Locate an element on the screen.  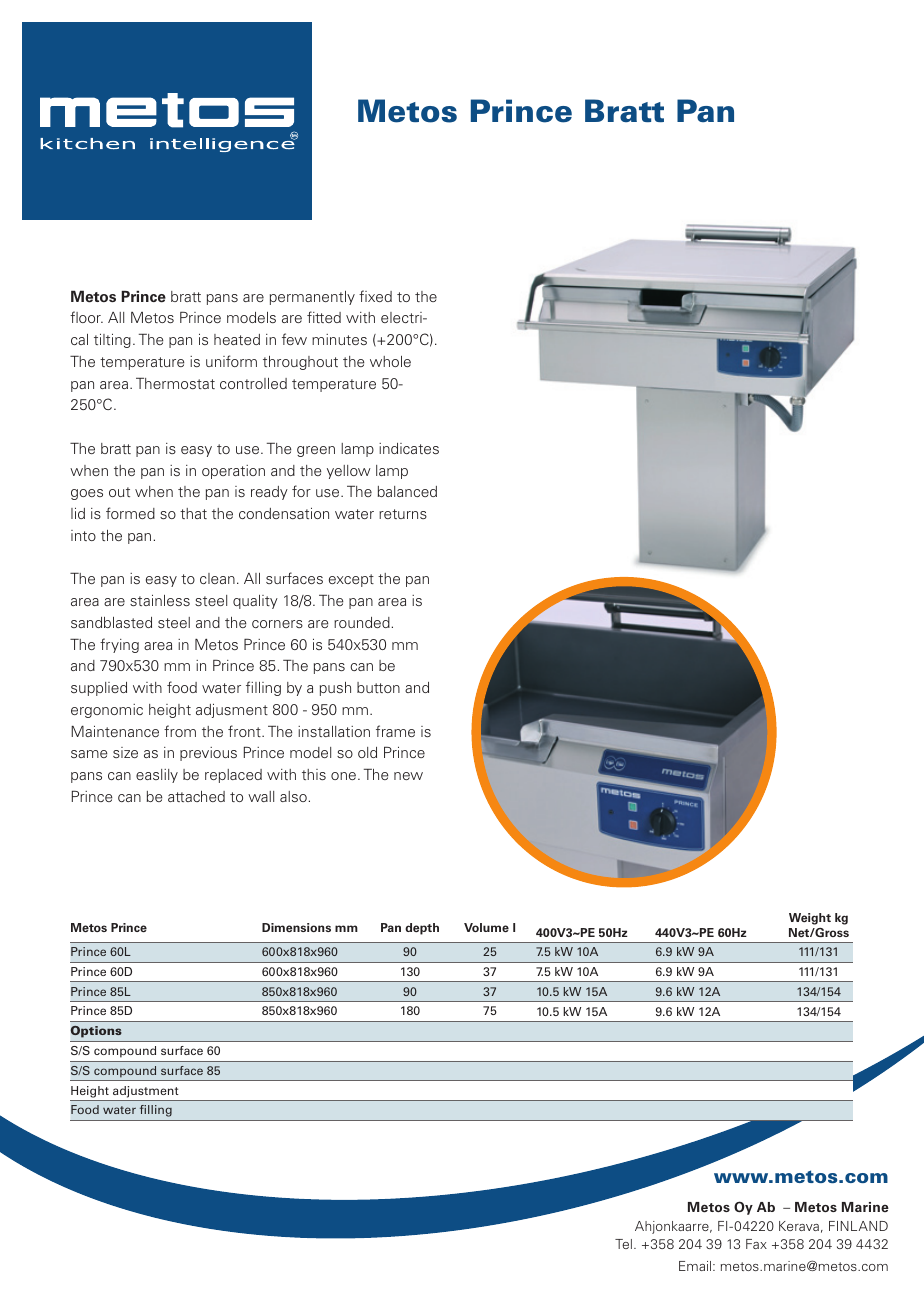
Weight is located at coordinates (810, 919).
